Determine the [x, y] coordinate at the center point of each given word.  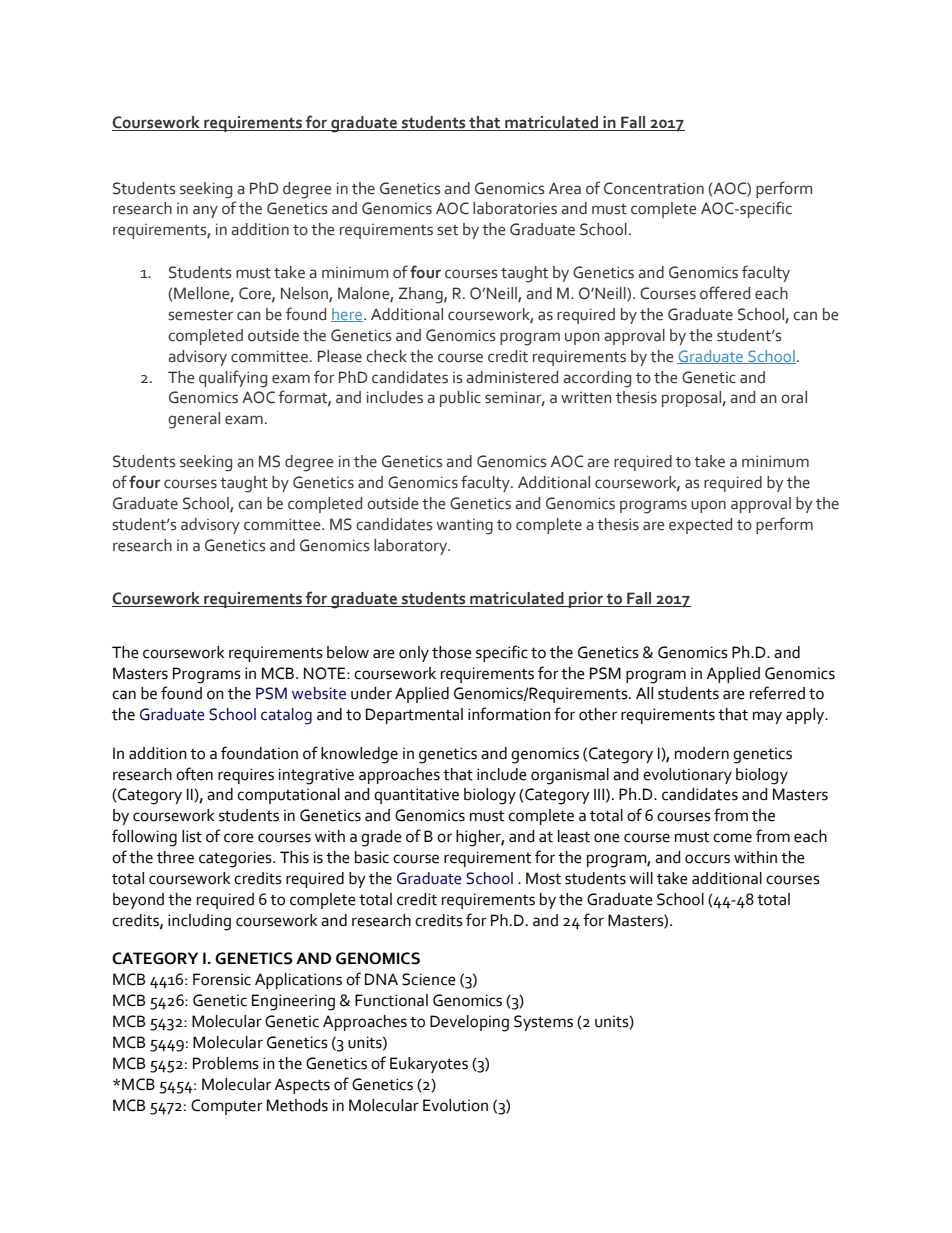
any [205, 211]
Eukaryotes [429, 1065]
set [447, 230]
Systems [543, 1023]
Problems [226, 1063]
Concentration [654, 188]
